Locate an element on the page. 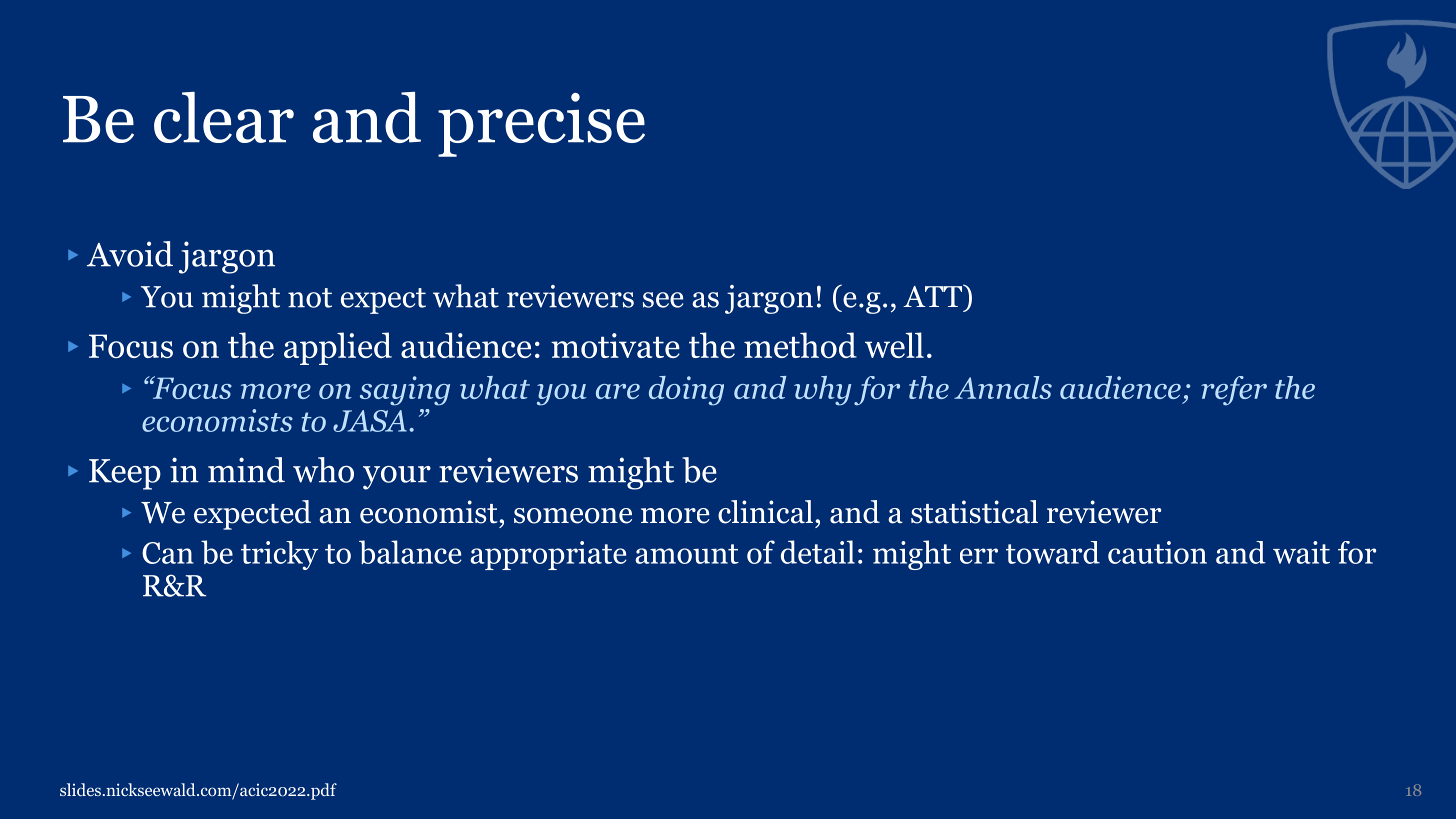 This document has height=819, width=1456. doing is located at coordinates (686, 391).
